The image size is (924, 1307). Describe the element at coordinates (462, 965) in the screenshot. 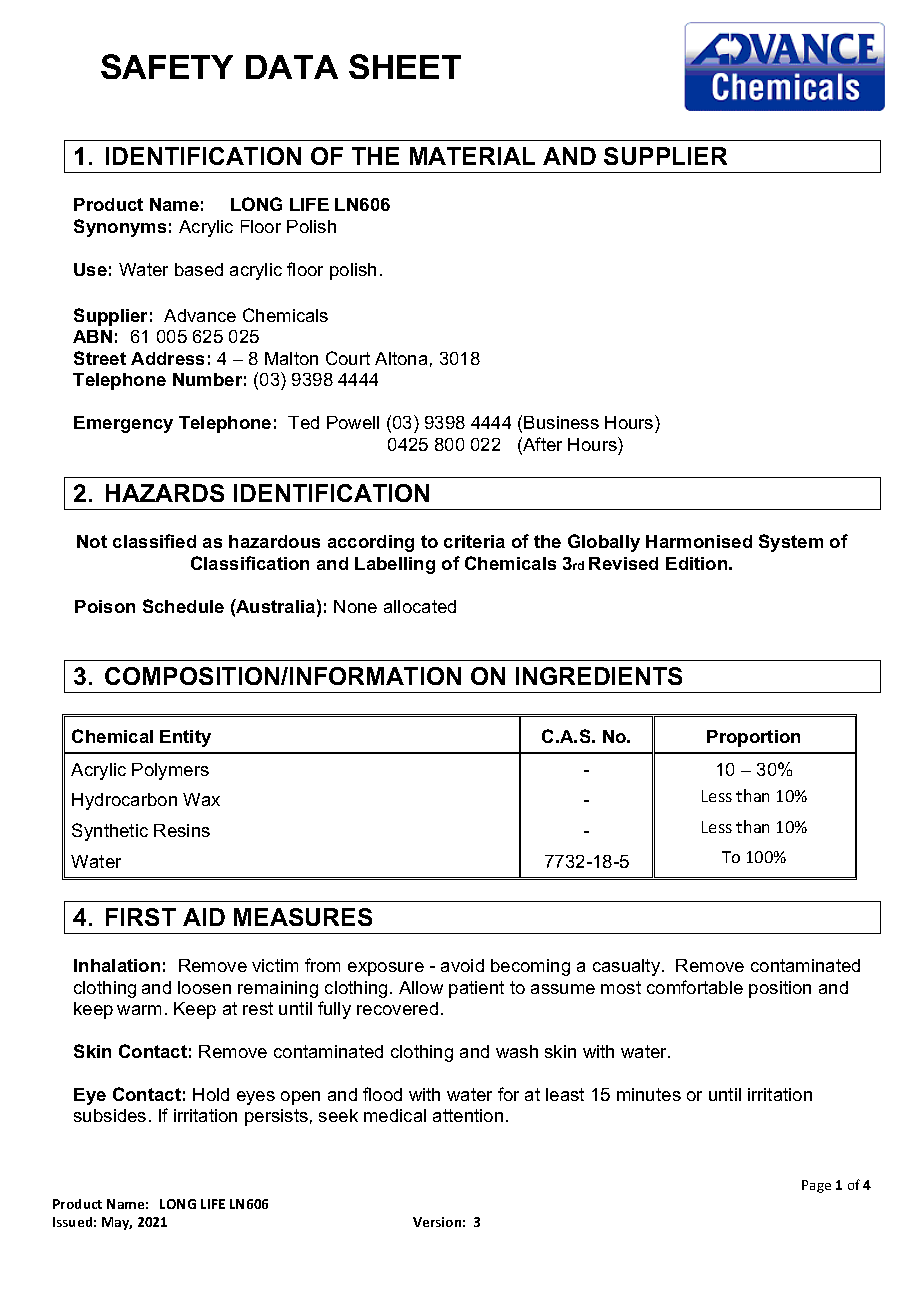

I see `avoid` at that location.
